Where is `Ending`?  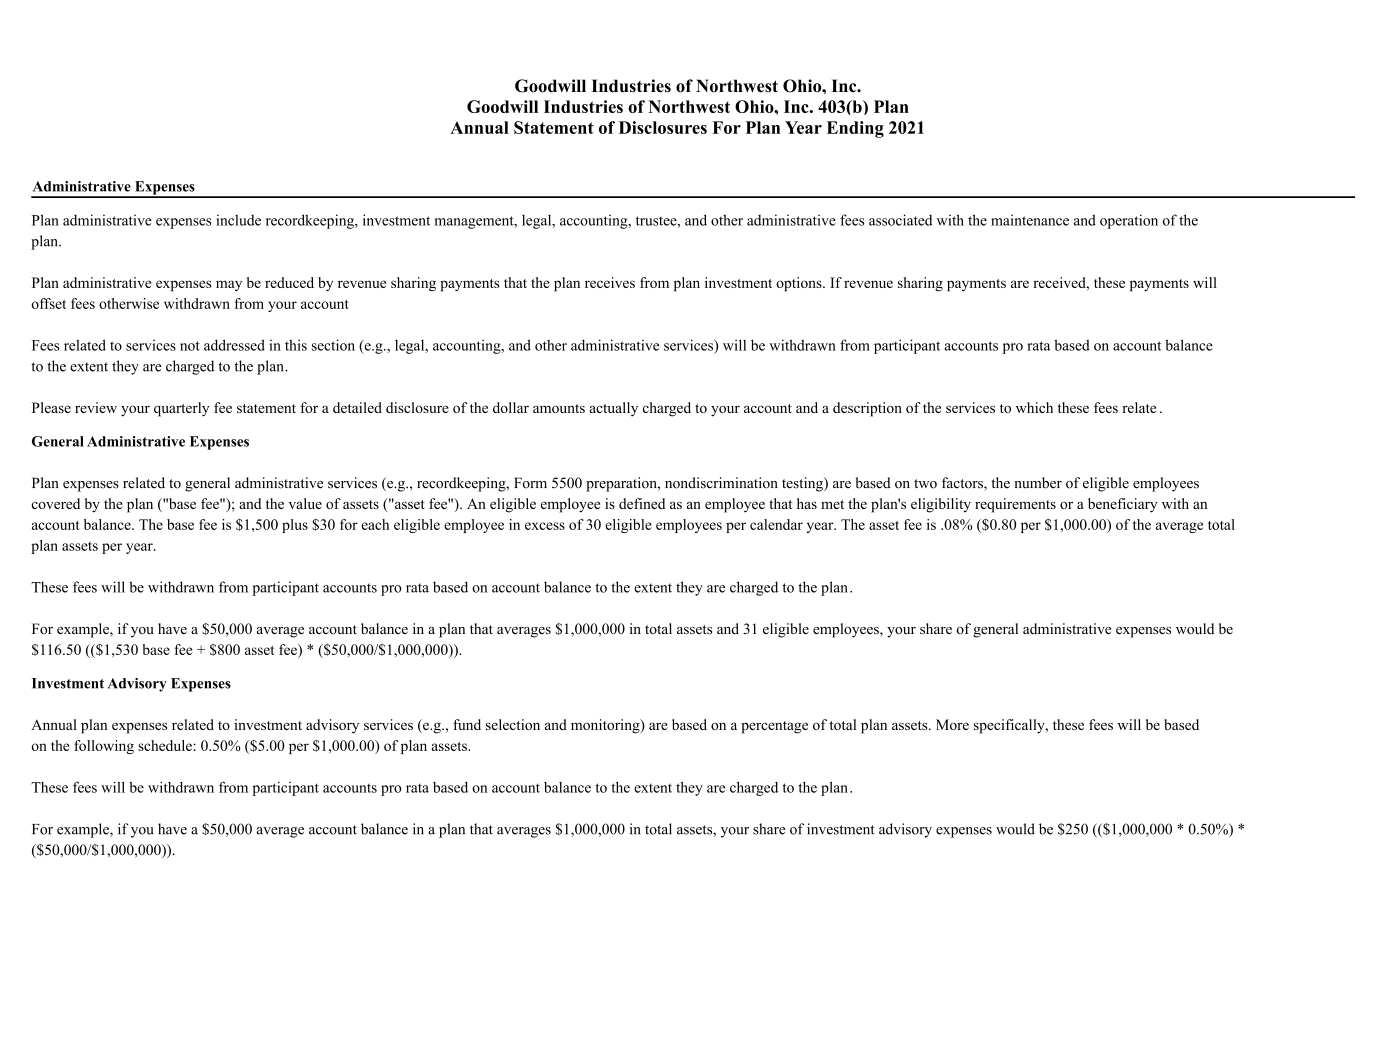
Ending is located at coordinates (855, 129).
